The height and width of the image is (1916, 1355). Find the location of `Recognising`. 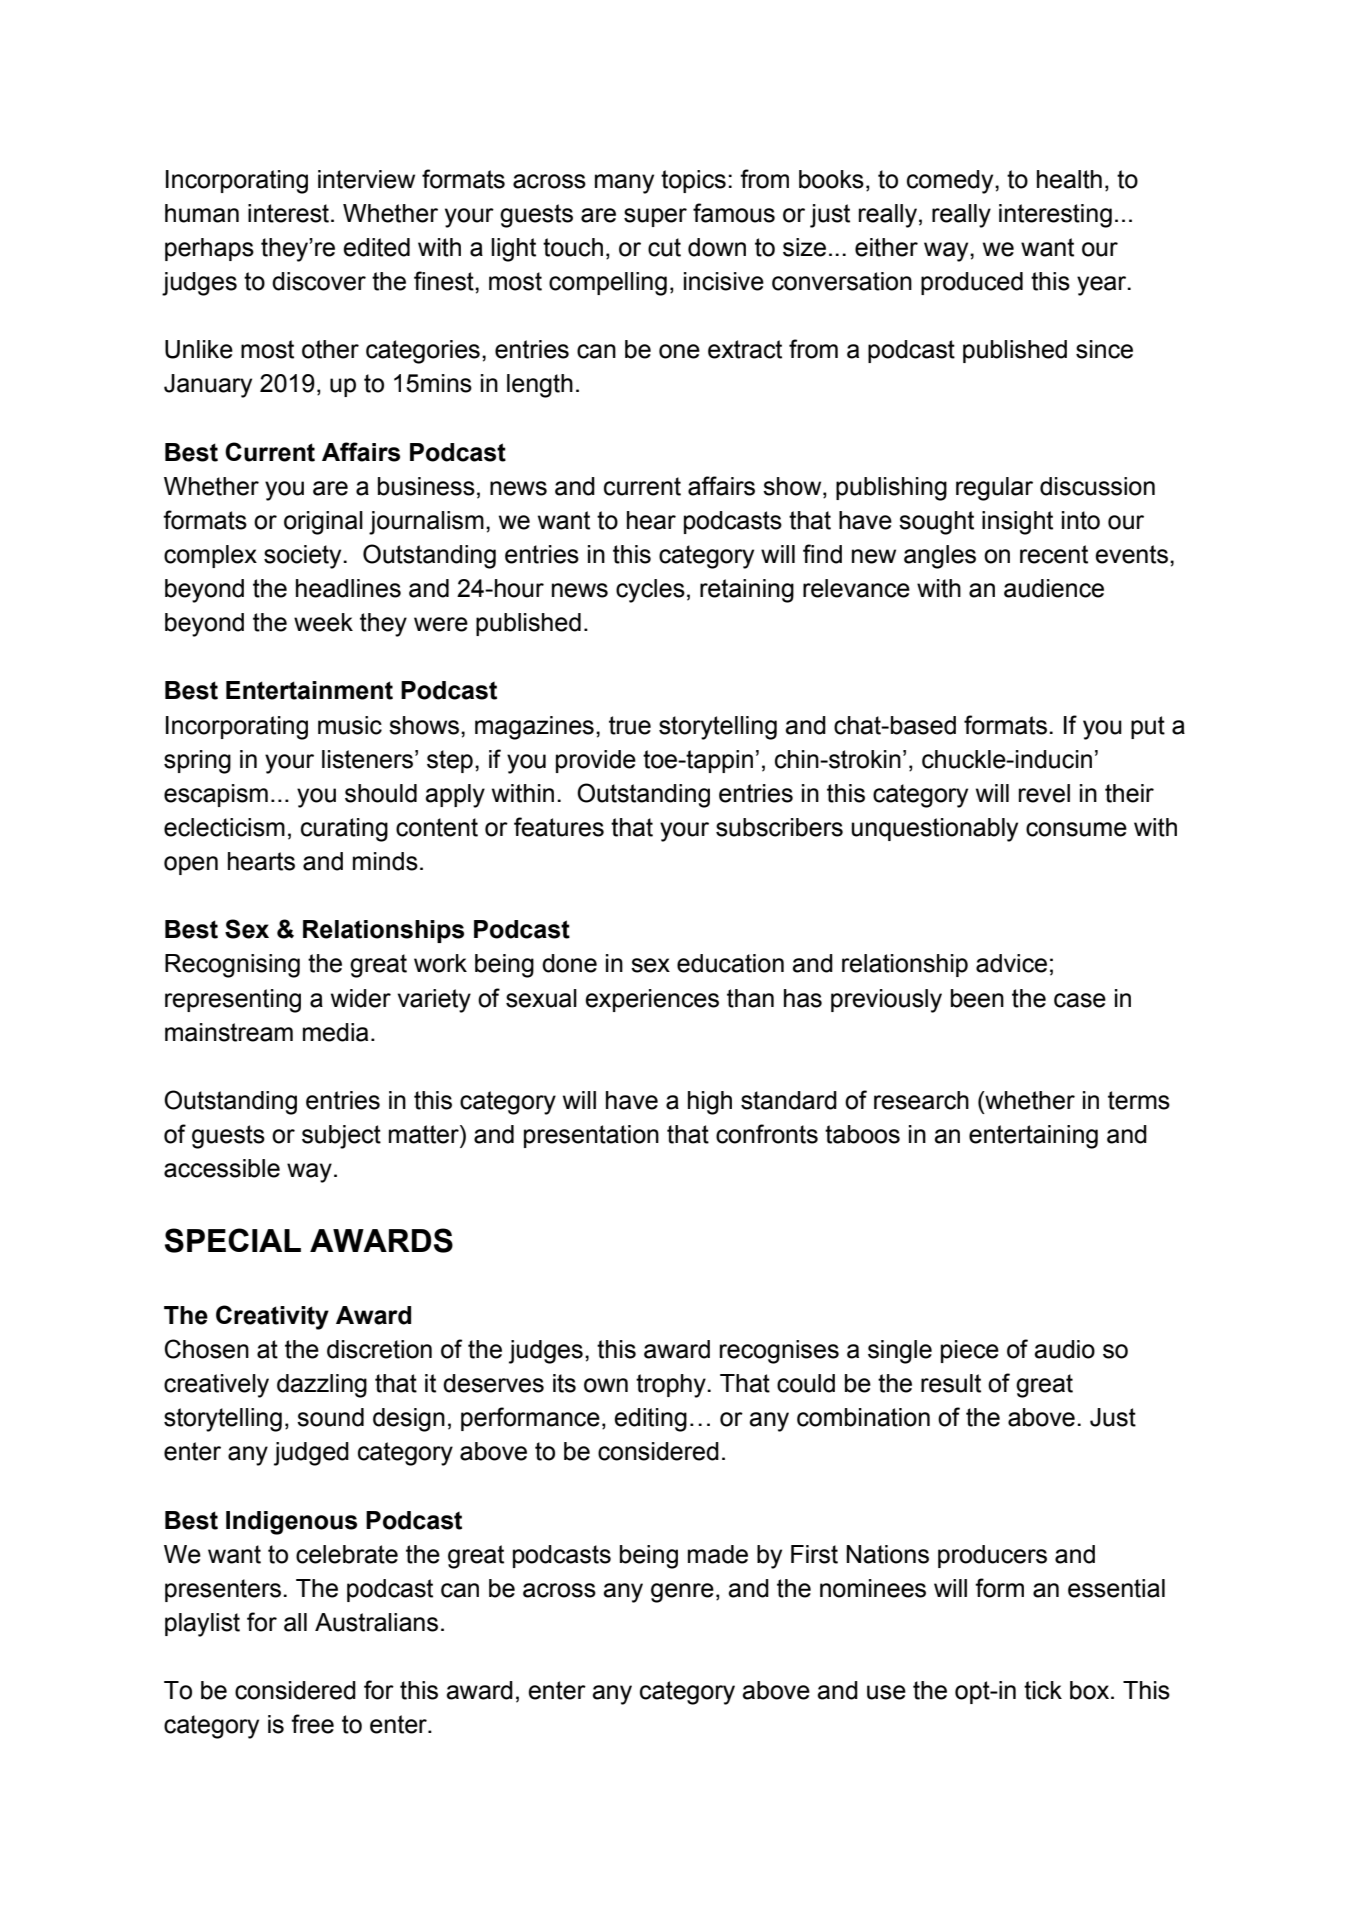

Recognising is located at coordinates (232, 966).
